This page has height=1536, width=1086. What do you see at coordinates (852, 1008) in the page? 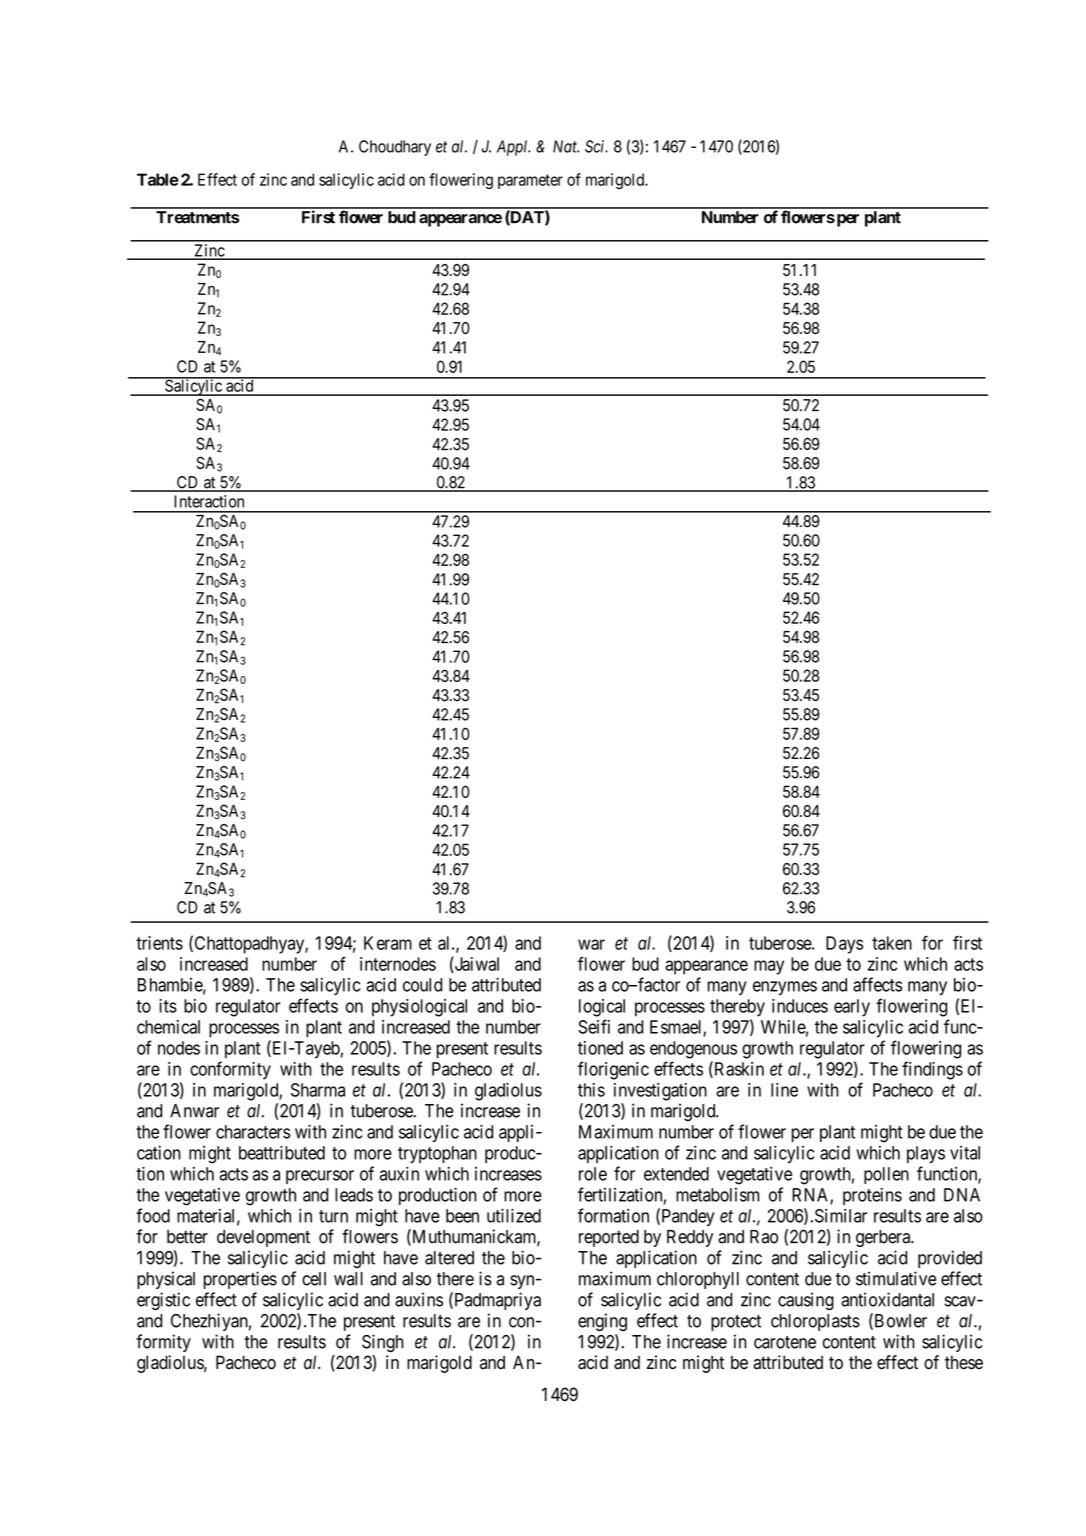
I see `early` at bounding box center [852, 1008].
